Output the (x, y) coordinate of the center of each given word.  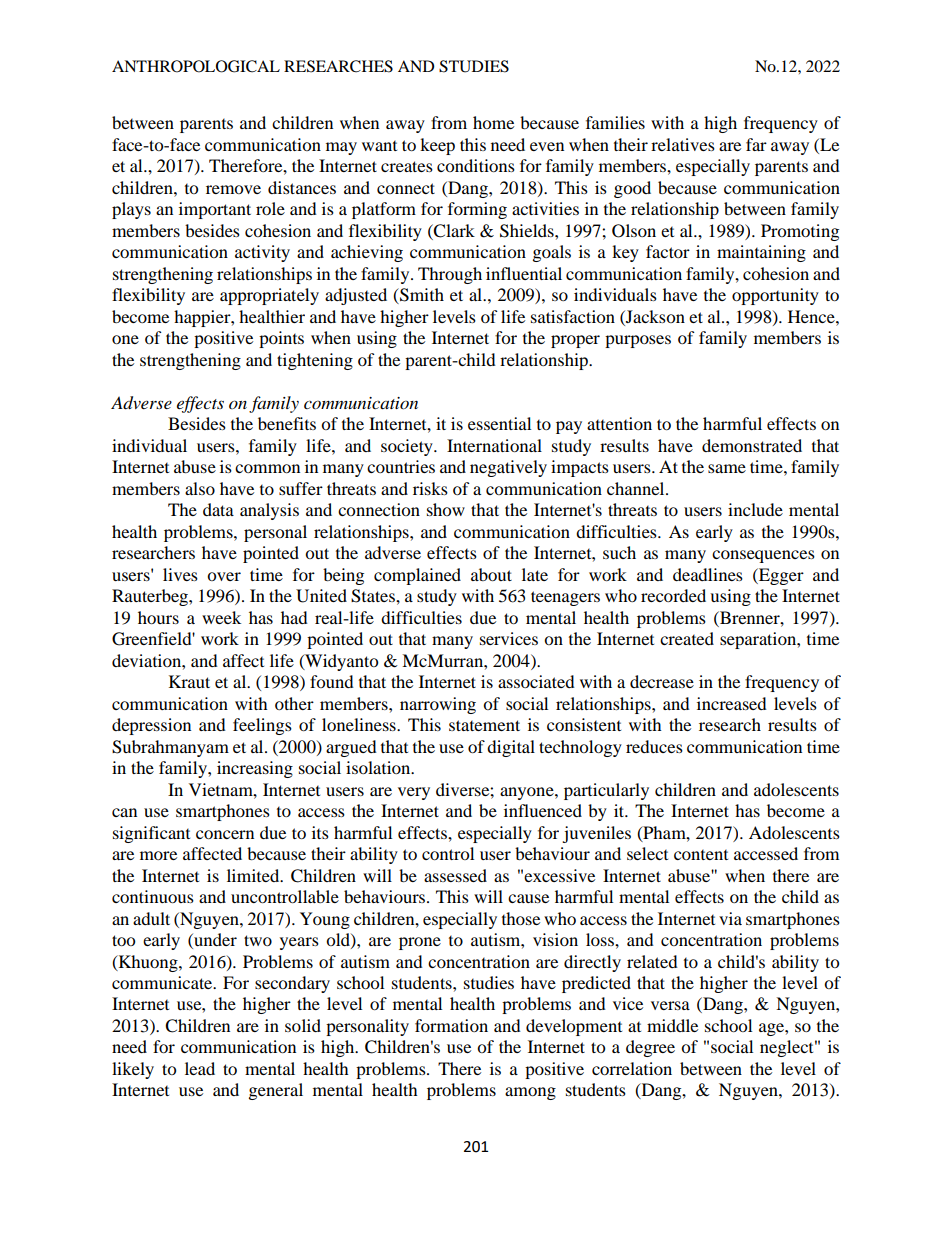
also (200, 488)
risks (430, 488)
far (756, 144)
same (727, 468)
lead (200, 1068)
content (701, 855)
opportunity (775, 296)
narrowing (438, 705)
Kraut (189, 681)
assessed (455, 875)
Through (450, 275)
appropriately (269, 296)
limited (254, 875)
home (493, 122)
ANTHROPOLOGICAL (196, 66)
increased (732, 703)
